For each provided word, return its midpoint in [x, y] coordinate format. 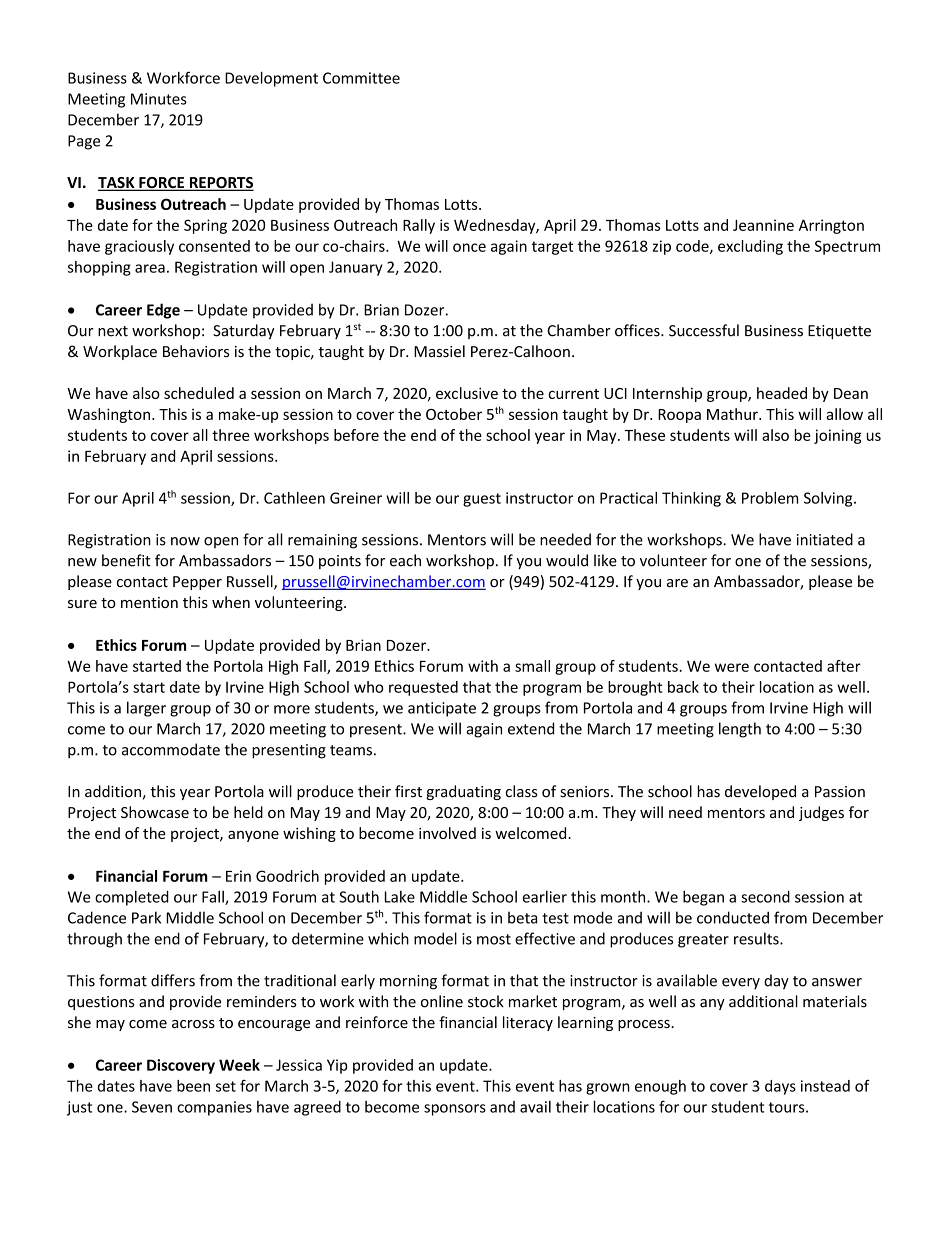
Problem [770, 498]
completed [132, 898]
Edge [163, 311]
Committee [361, 78]
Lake [400, 897]
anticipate [442, 709]
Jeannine [763, 225]
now [185, 541]
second [765, 896]
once [469, 247]
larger [146, 709]
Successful [704, 330]
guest [482, 500]
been [193, 1086]
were [732, 667]
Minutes [159, 99]
